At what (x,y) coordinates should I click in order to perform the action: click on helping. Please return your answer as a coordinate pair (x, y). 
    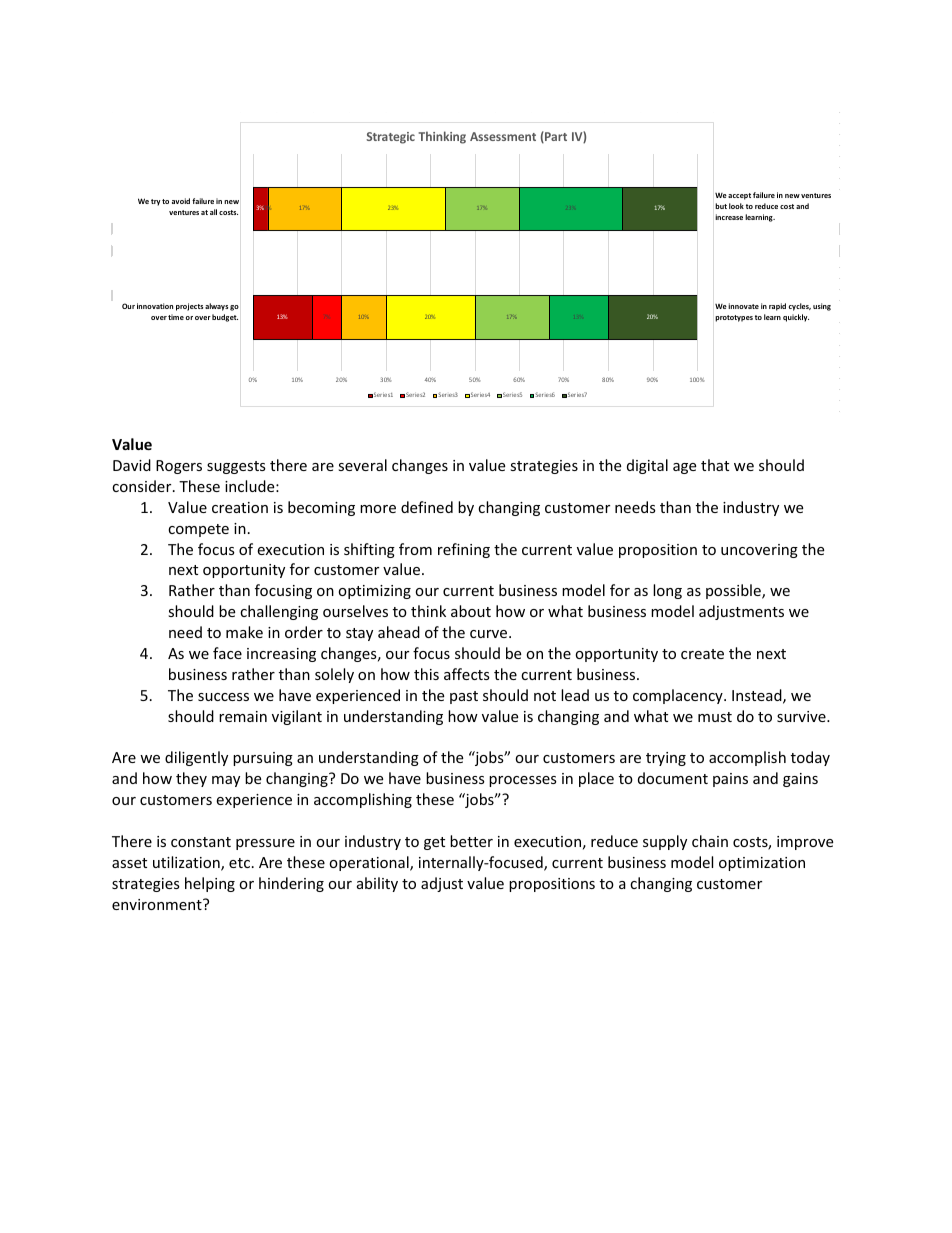
    Looking at the image, I should click on (210, 884).
